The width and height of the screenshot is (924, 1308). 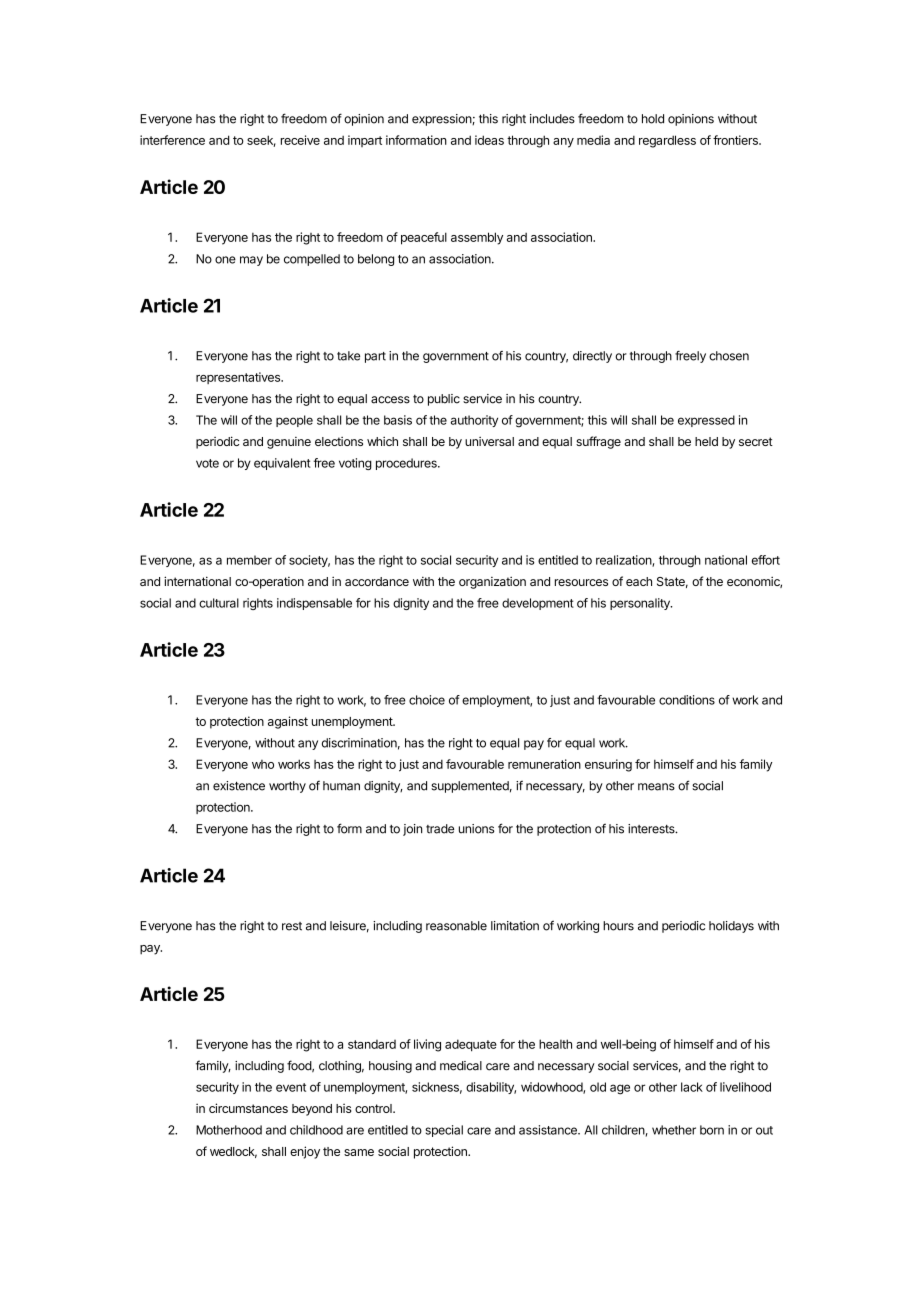 What do you see at coordinates (492, 582) in the screenshot?
I see `organization` at bounding box center [492, 582].
